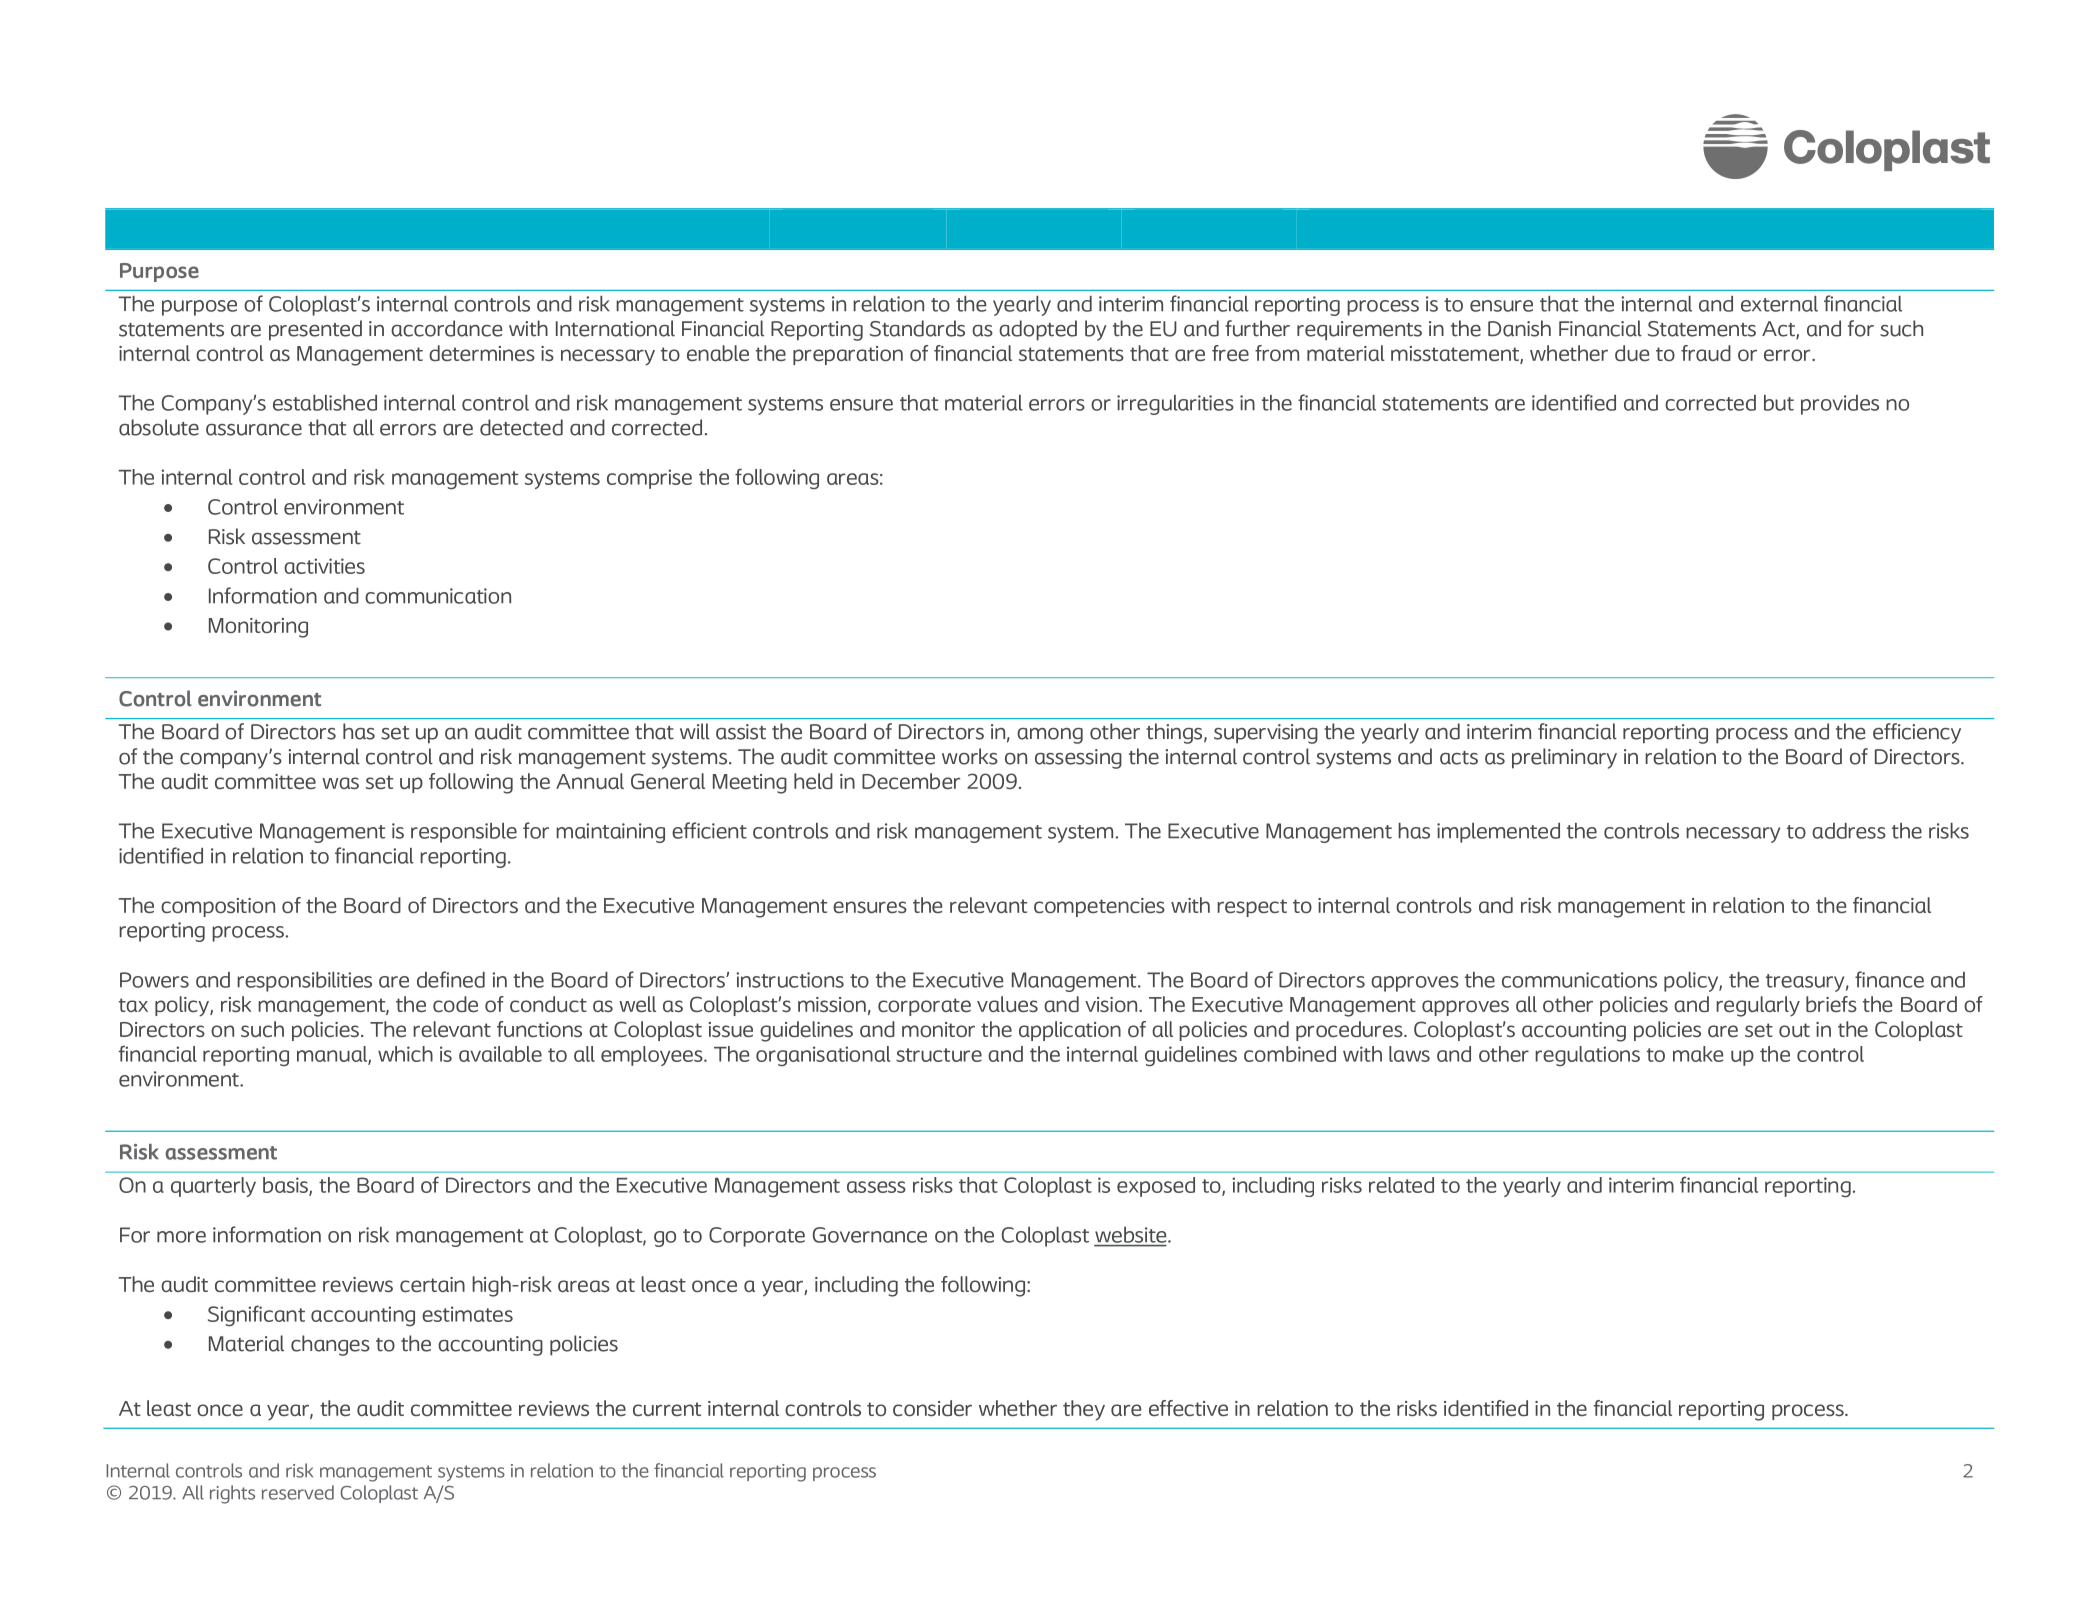 The image size is (2080, 1608). Describe the element at coordinates (218, 907) in the screenshot. I see `composition` at that location.
